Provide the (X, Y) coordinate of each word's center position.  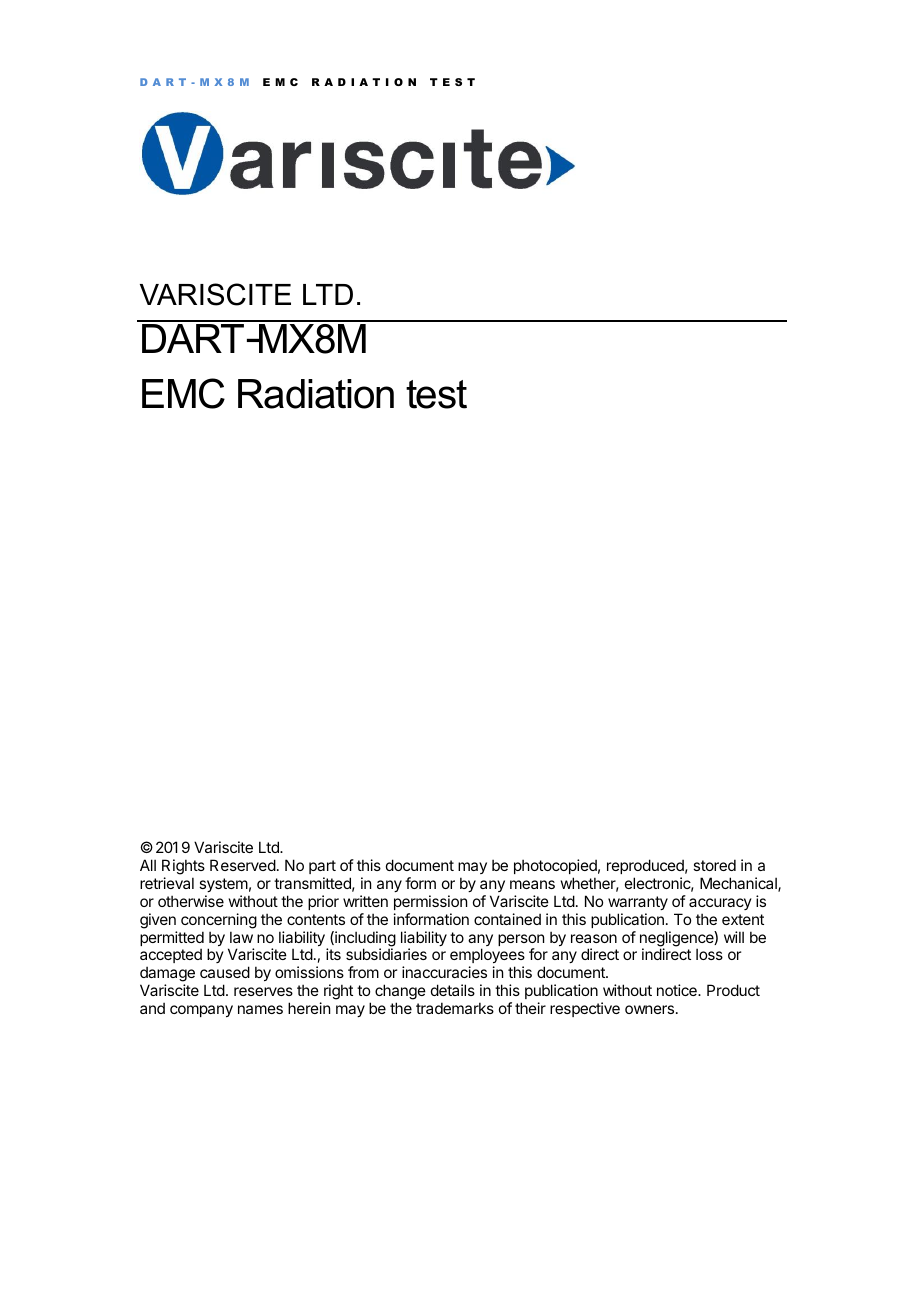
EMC (183, 393)
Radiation (316, 394)
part (322, 867)
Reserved (243, 865)
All (148, 865)
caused (225, 972)
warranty (638, 903)
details (453, 990)
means (532, 884)
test (436, 394)
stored (714, 865)
